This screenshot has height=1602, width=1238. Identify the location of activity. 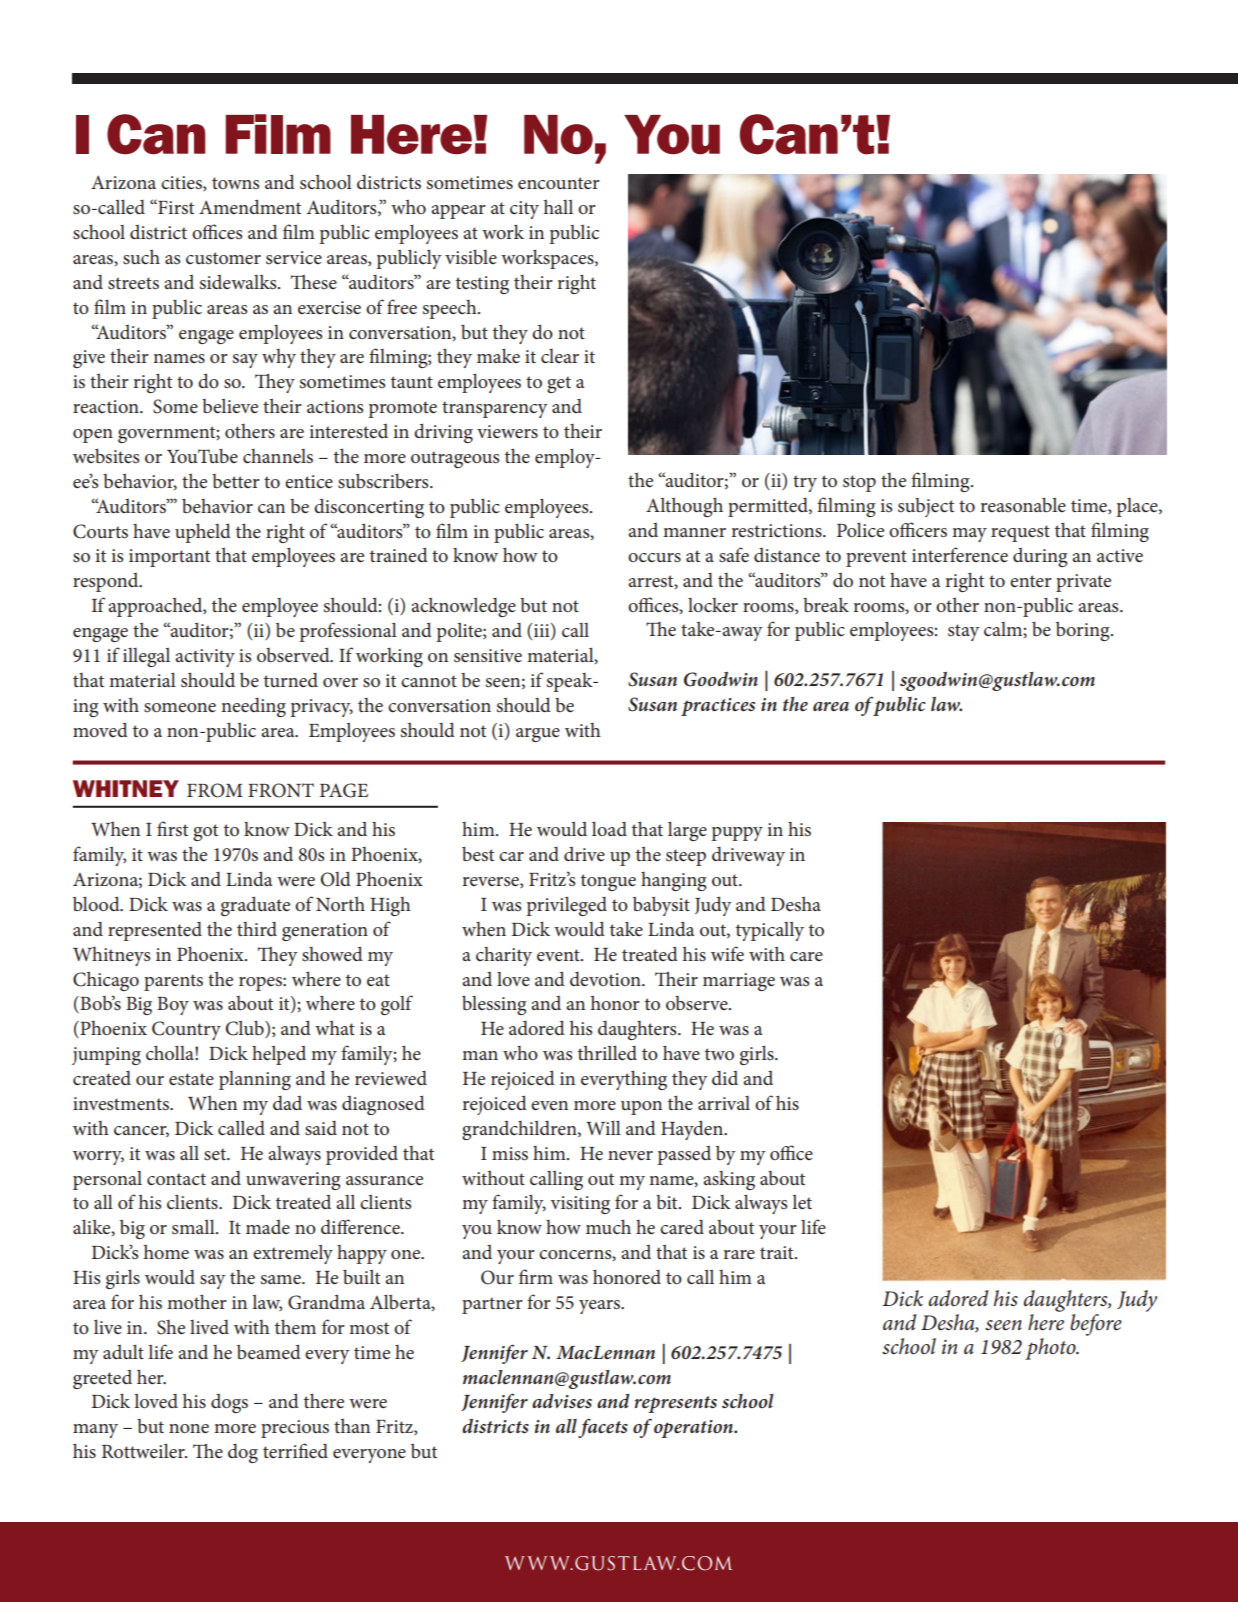
(205, 658).
